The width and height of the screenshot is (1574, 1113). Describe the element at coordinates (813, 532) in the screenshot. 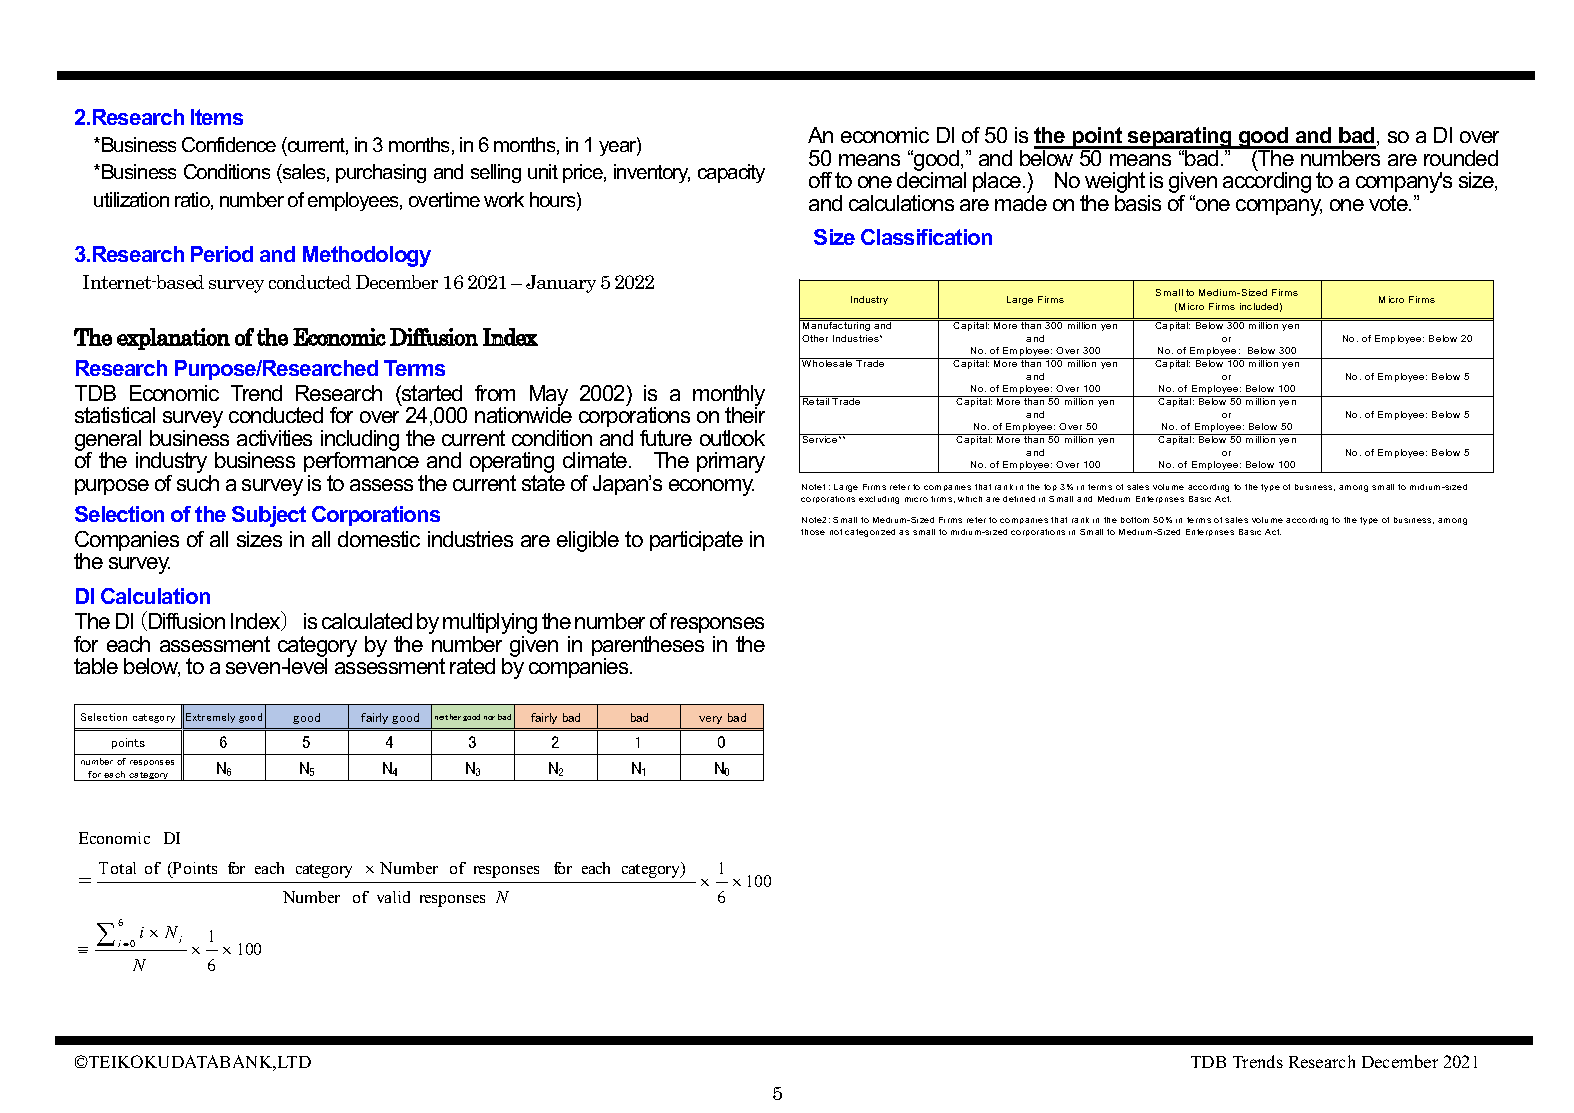

I see `those` at that location.
